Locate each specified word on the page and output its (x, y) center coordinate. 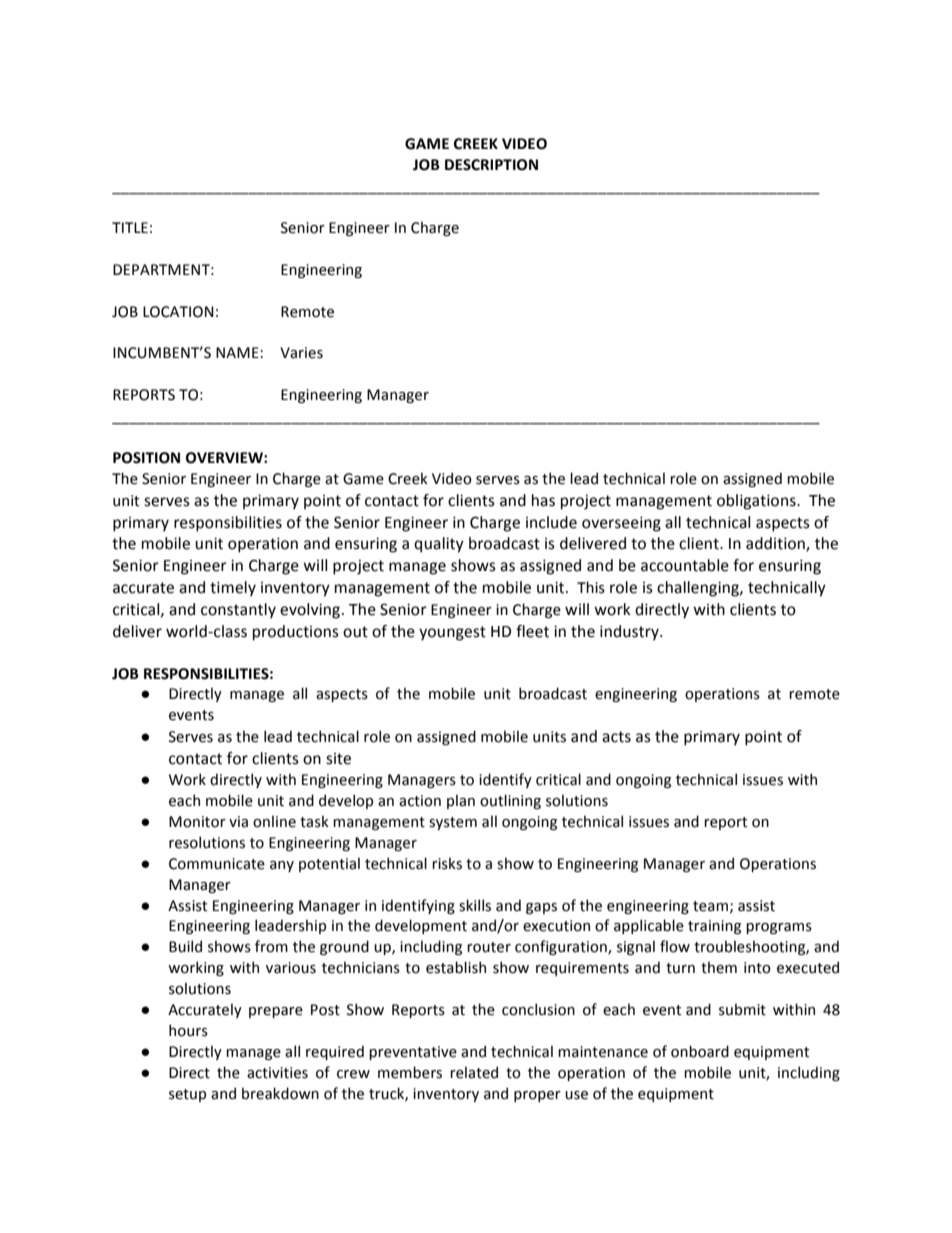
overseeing (621, 524)
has (543, 500)
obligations (757, 502)
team (710, 906)
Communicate (217, 864)
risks (447, 863)
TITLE (130, 227)
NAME (237, 352)
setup (187, 1095)
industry (630, 633)
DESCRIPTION (491, 165)
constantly (238, 611)
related (474, 1072)
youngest (452, 633)
